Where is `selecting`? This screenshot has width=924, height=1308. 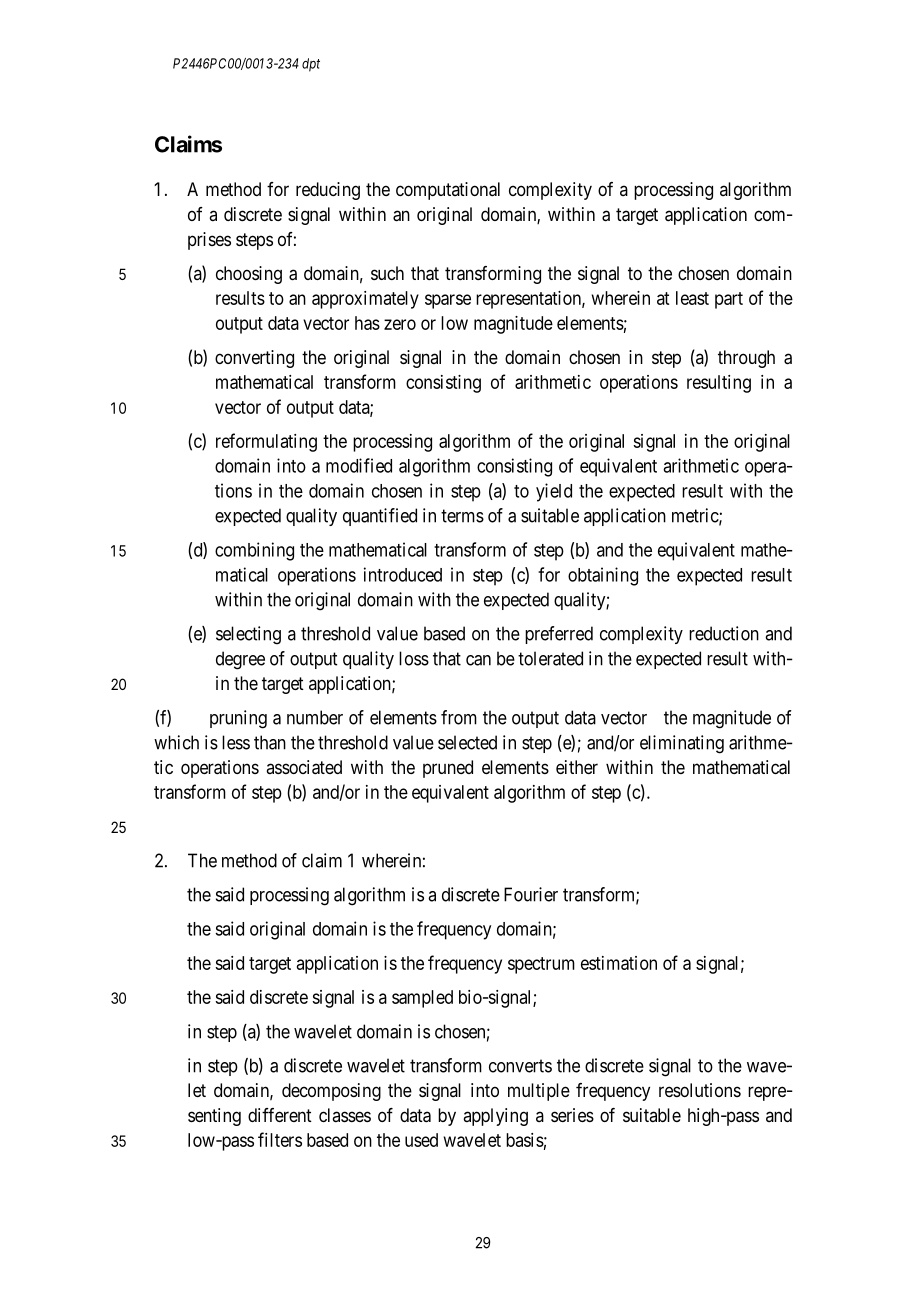 selecting is located at coordinates (248, 635).
